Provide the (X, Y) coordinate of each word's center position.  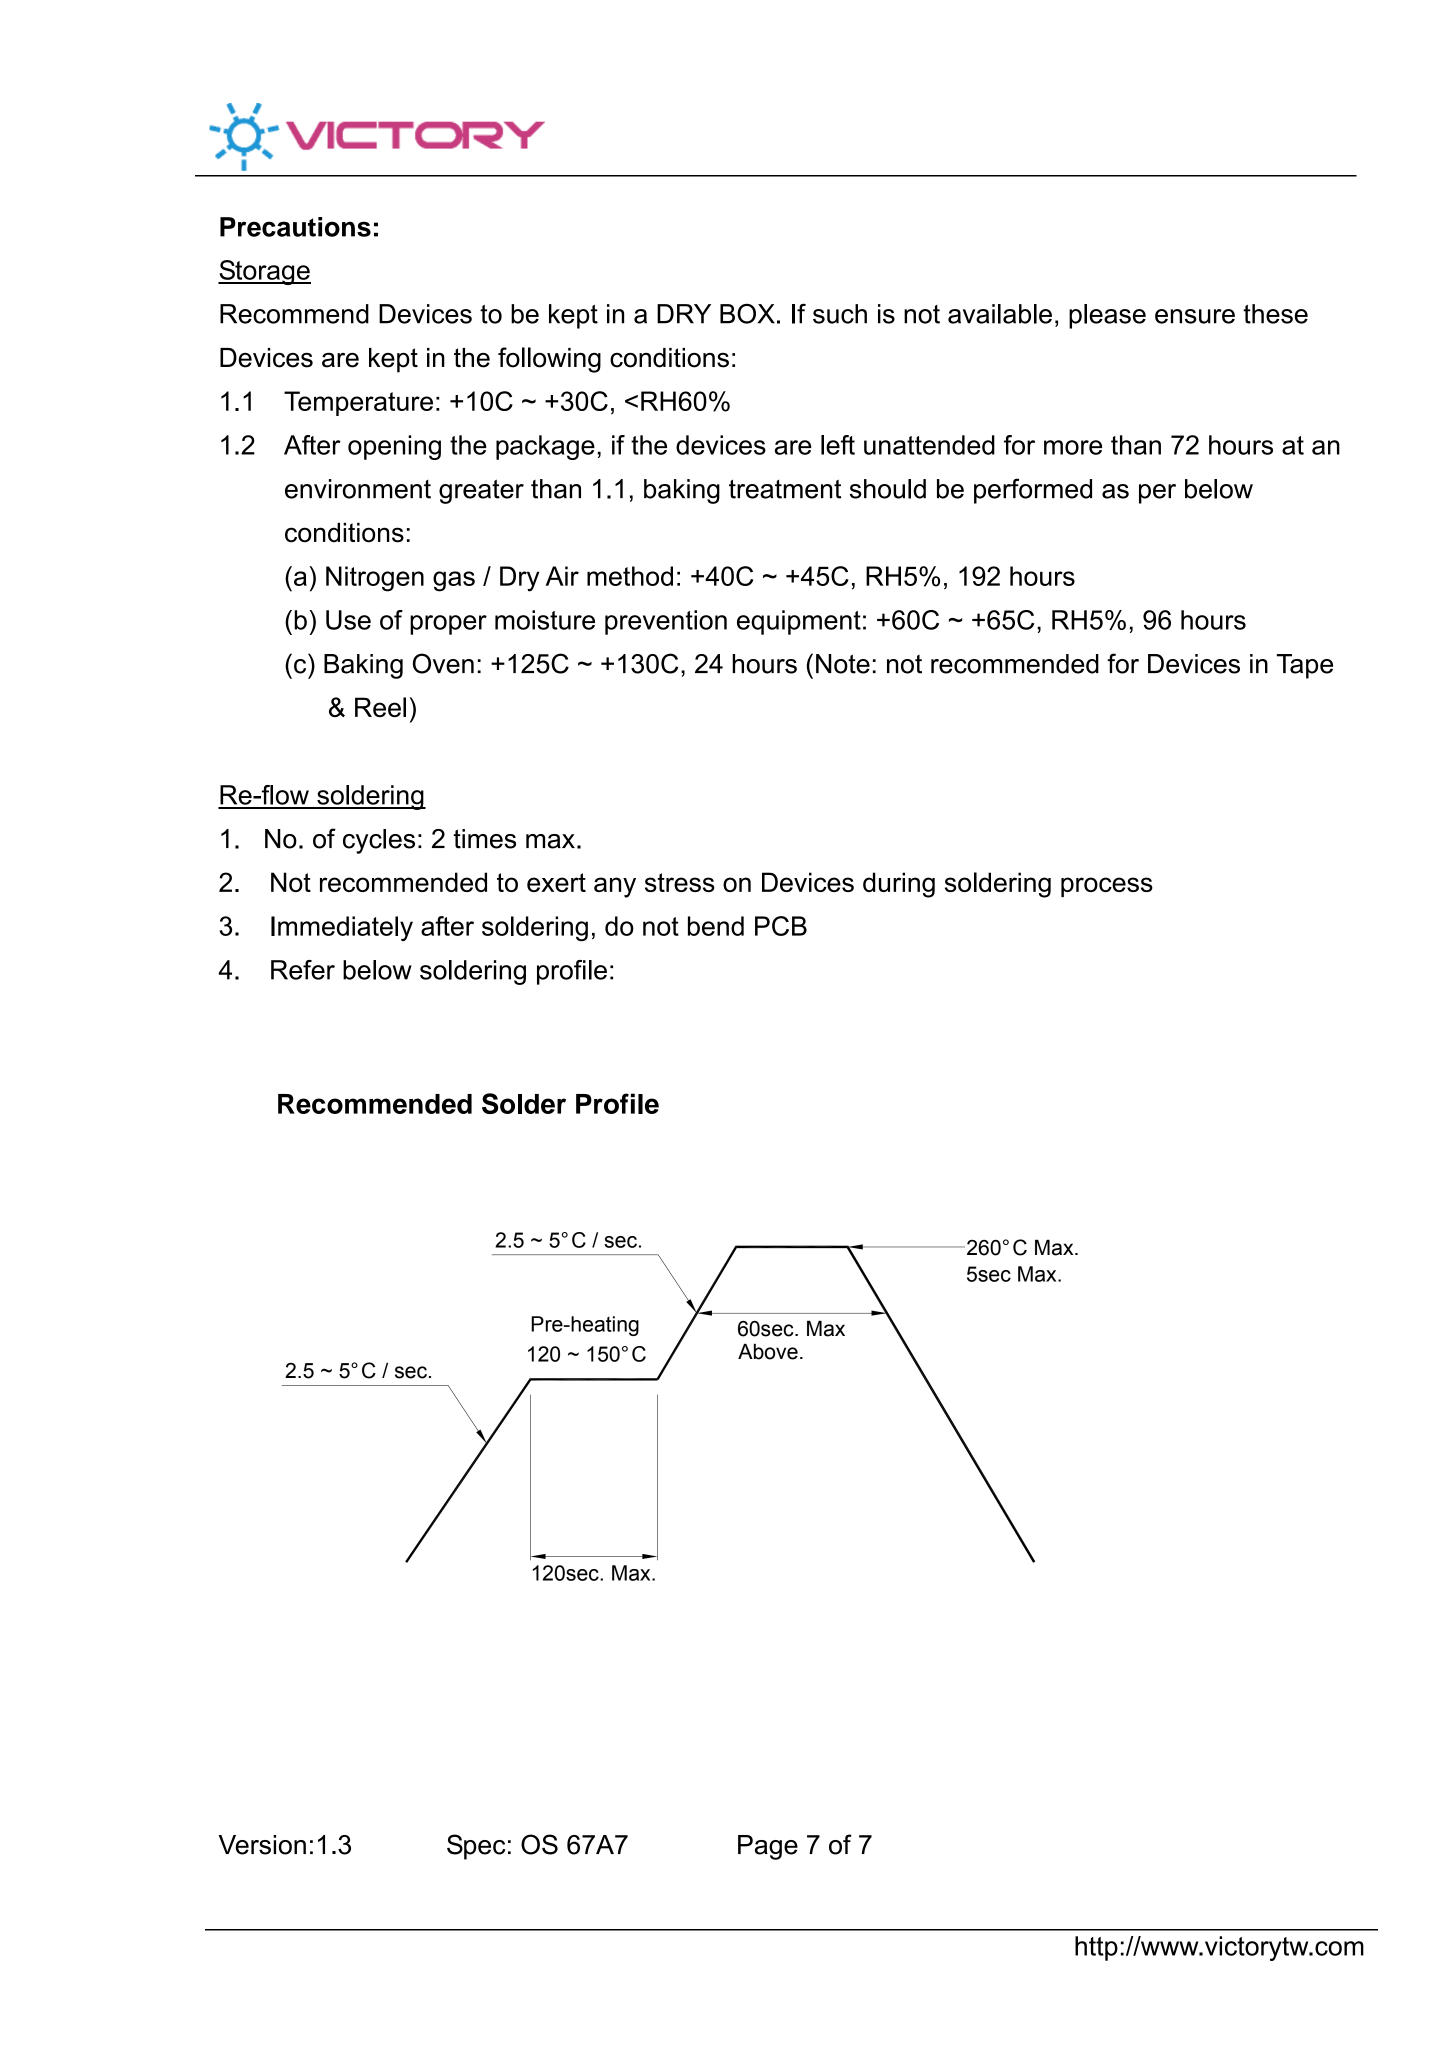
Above (768, 1351)
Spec (476, 1847)
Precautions (295, 227)
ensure (1195, 316)
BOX (747, 313)
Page (768, 1847)
